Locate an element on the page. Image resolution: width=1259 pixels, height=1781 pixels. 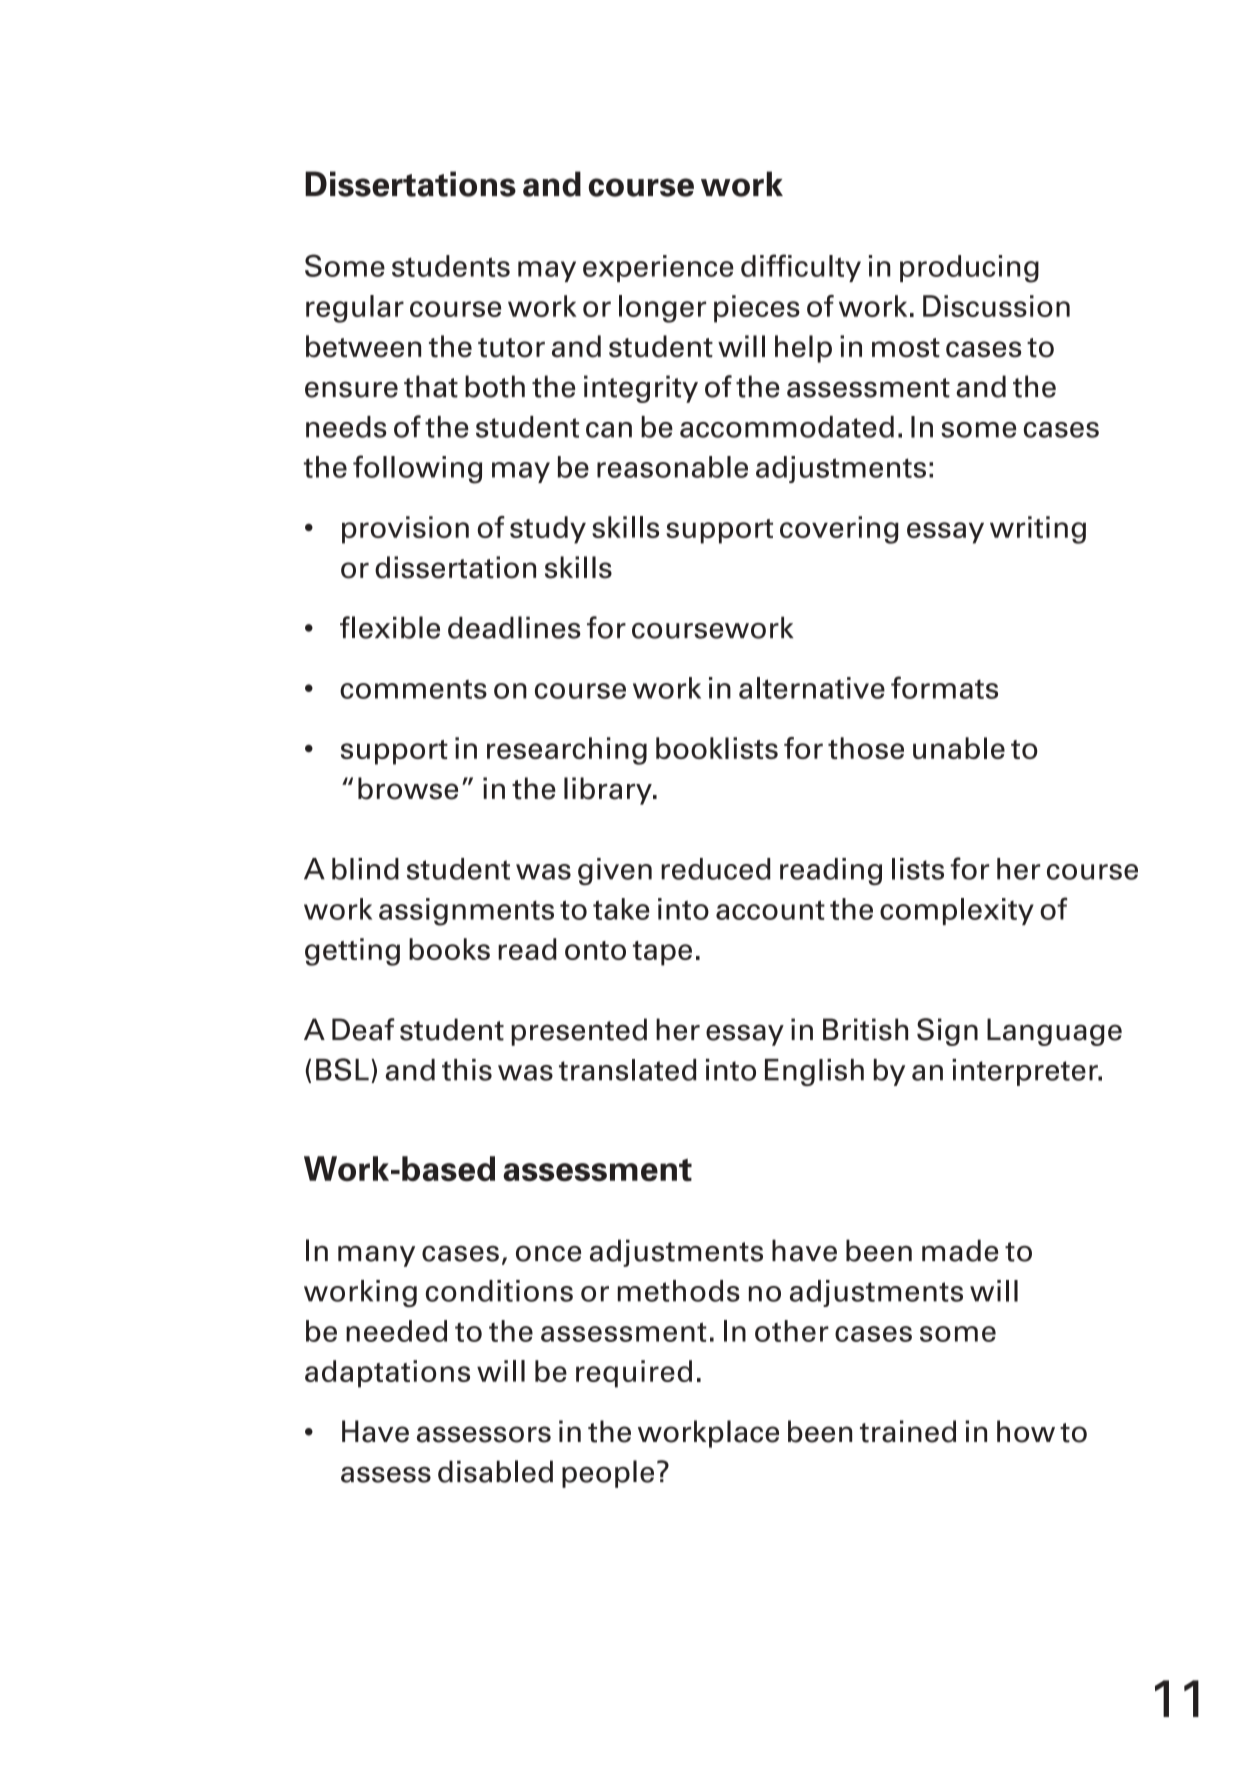
writing is located at coordinates (1038, 530).
